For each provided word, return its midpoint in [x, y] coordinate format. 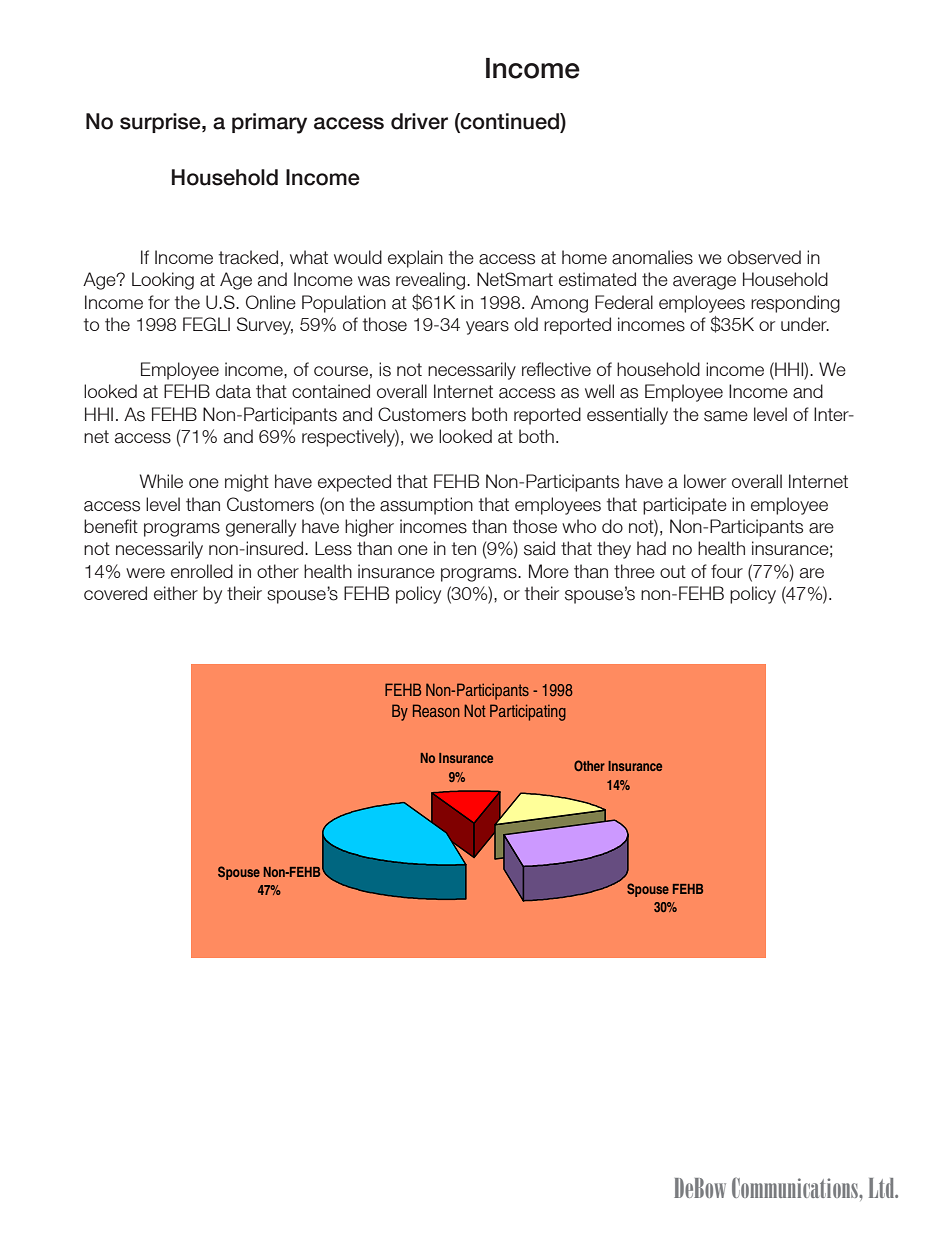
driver [419, 121]
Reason [436, 710]
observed [764, 257]
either [176, 593]
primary [269, 123]
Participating [528, 712]
